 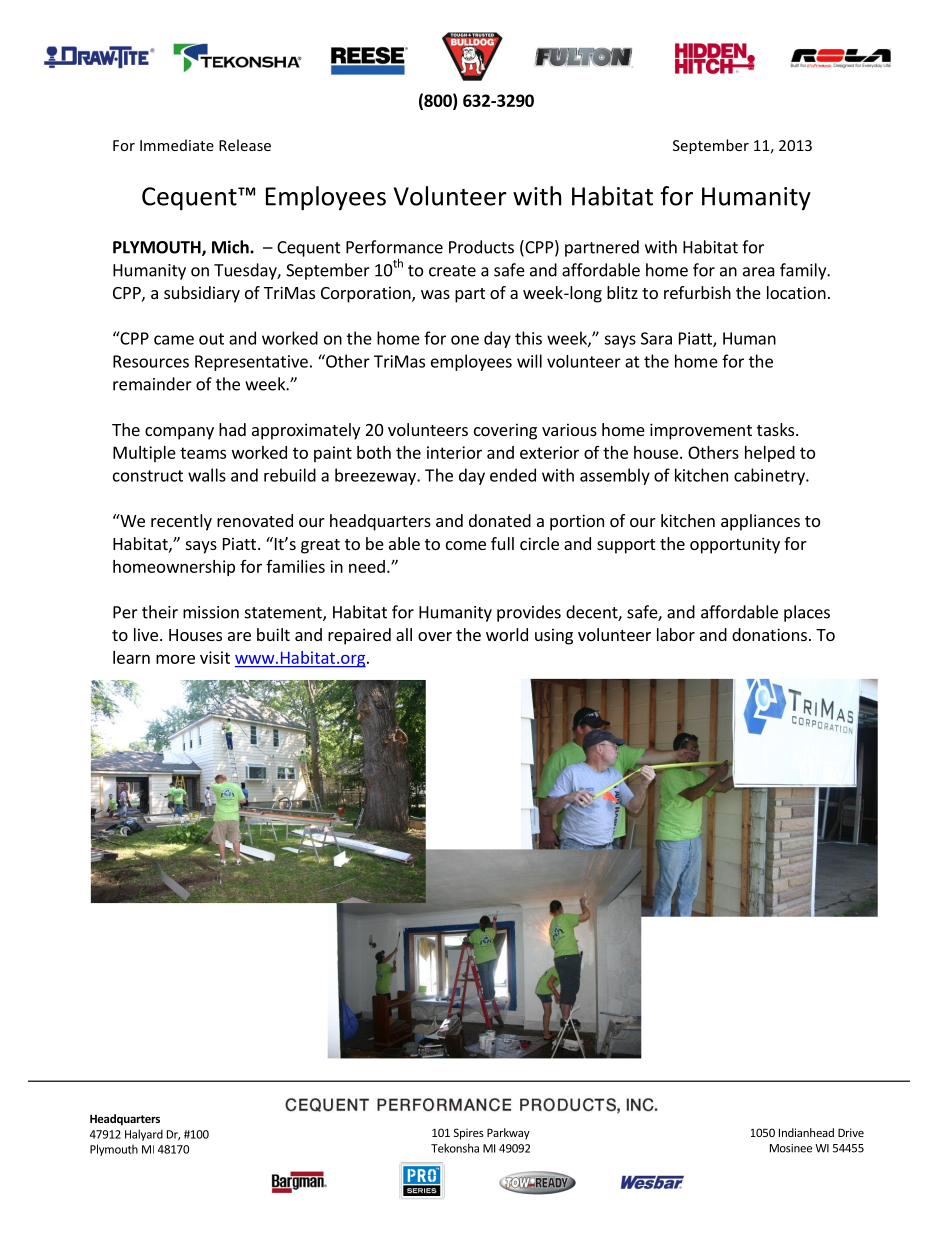 I want to click on world, so click(x=507, y=634).
